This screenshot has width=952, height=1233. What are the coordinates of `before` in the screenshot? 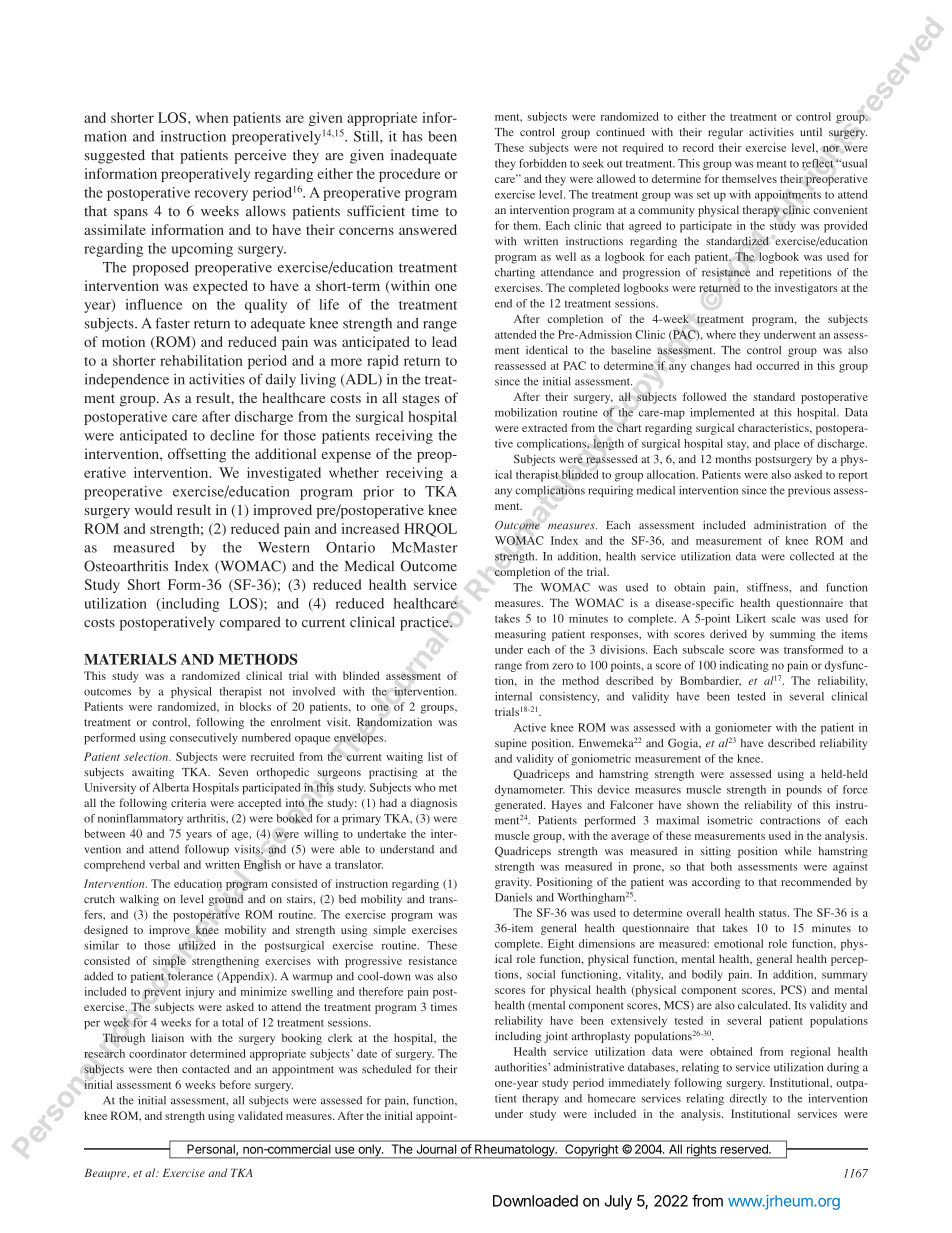 It's located at (235, 1084).
